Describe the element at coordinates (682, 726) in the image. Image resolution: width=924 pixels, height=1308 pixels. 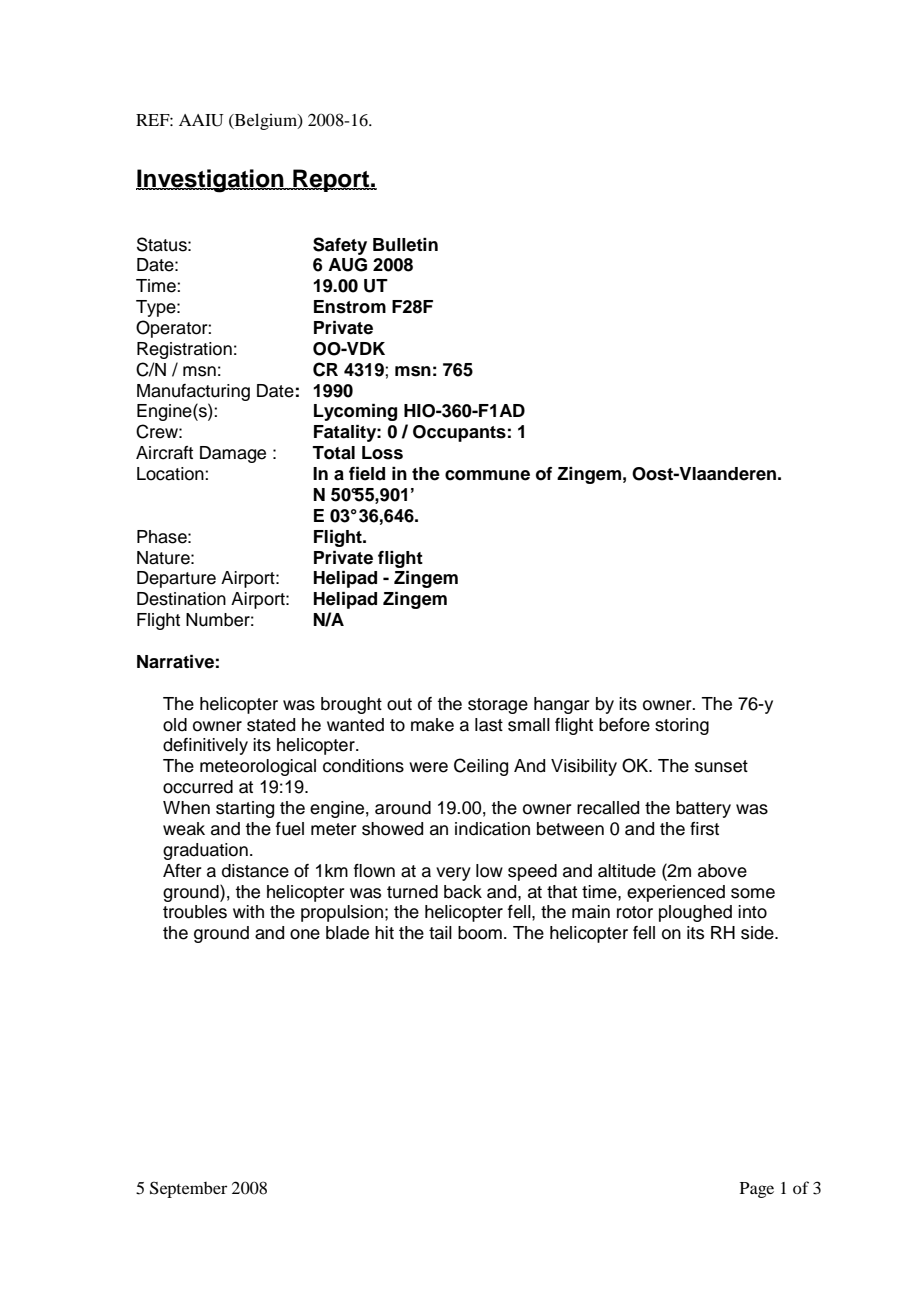
I see `storing` at that location.
